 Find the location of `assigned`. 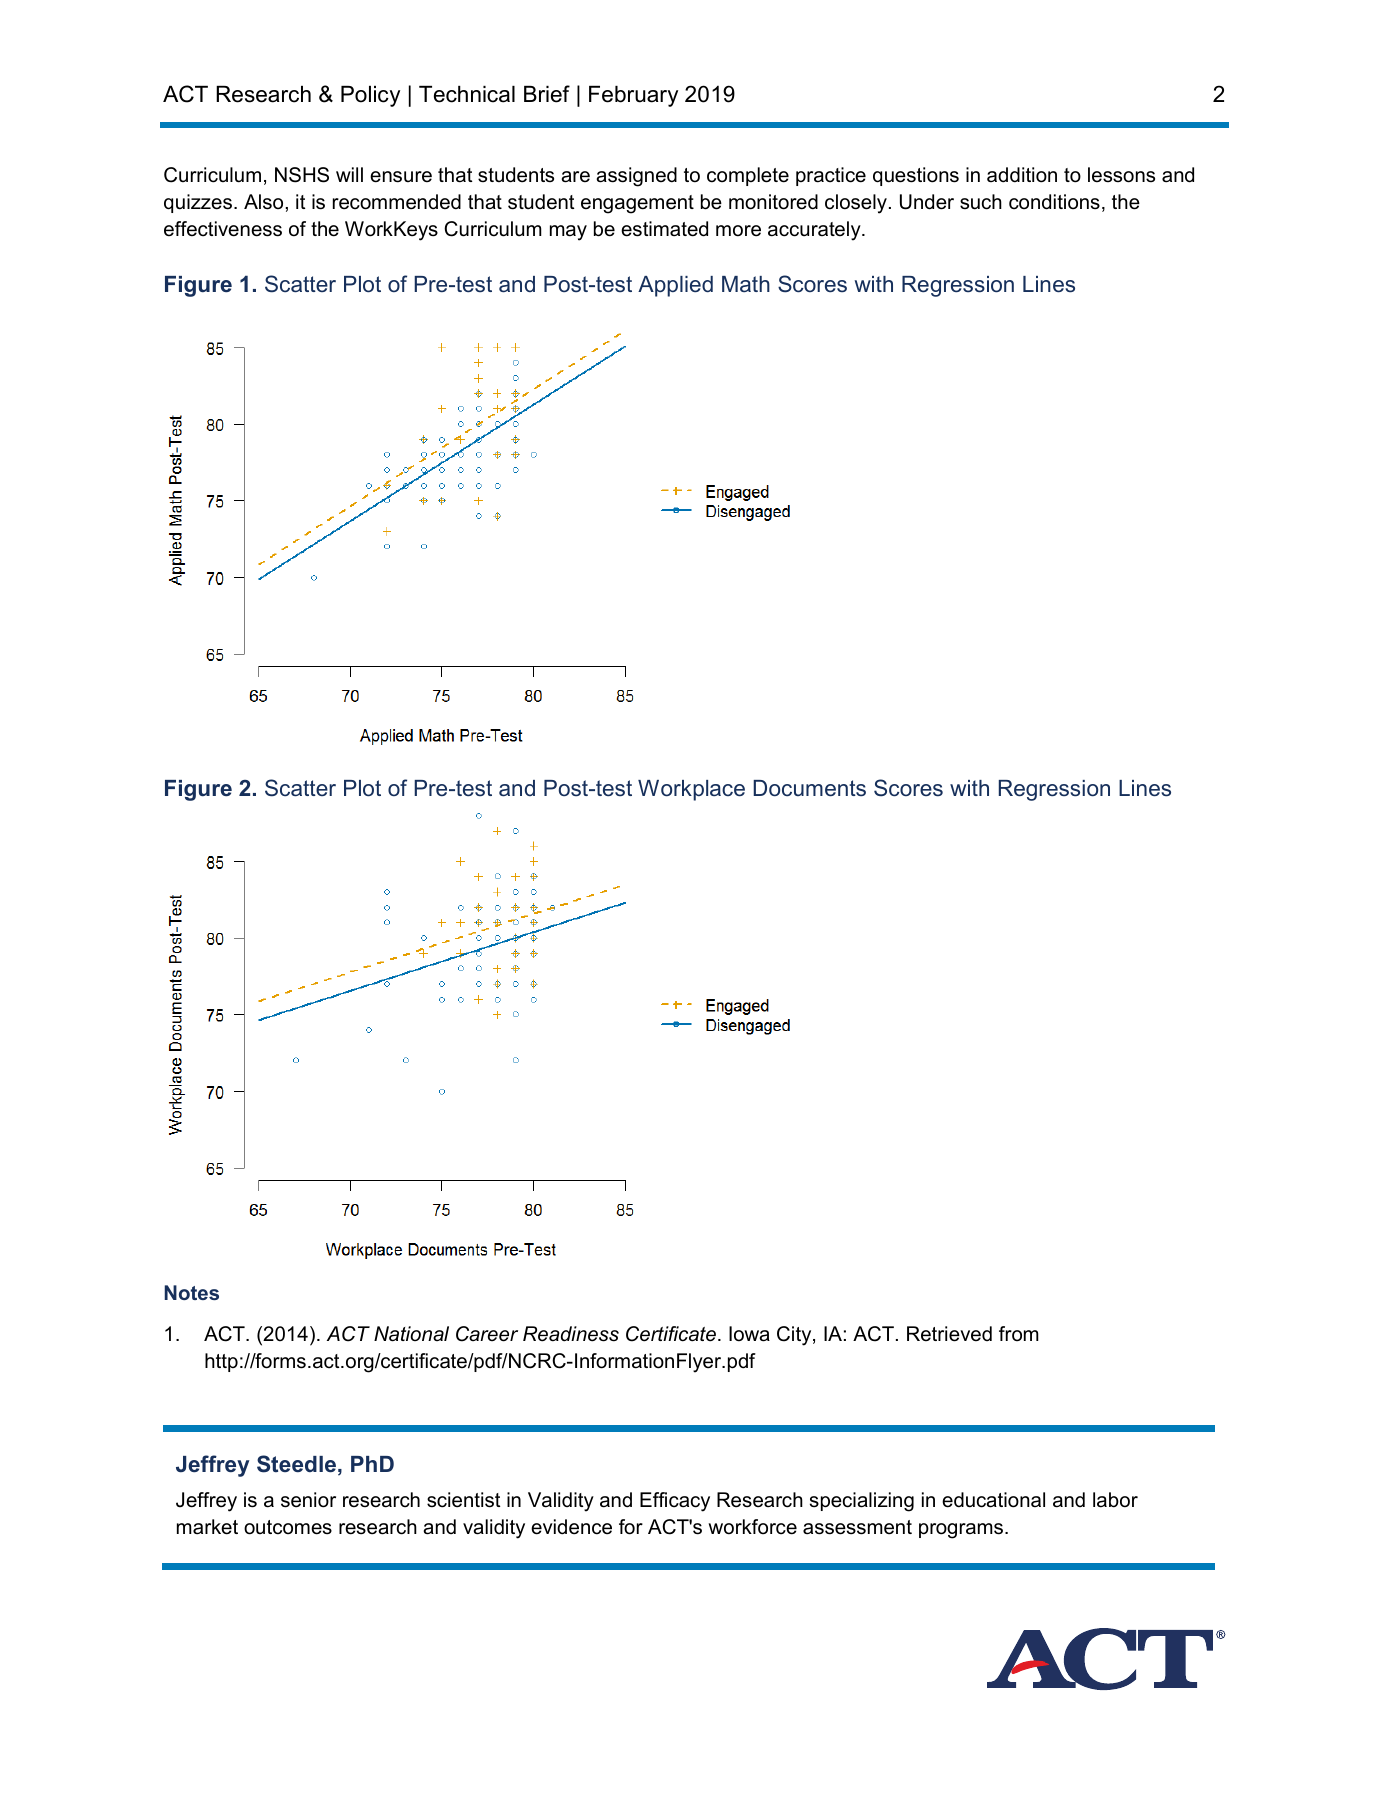

assigned is located at coordinates (636, 177).
